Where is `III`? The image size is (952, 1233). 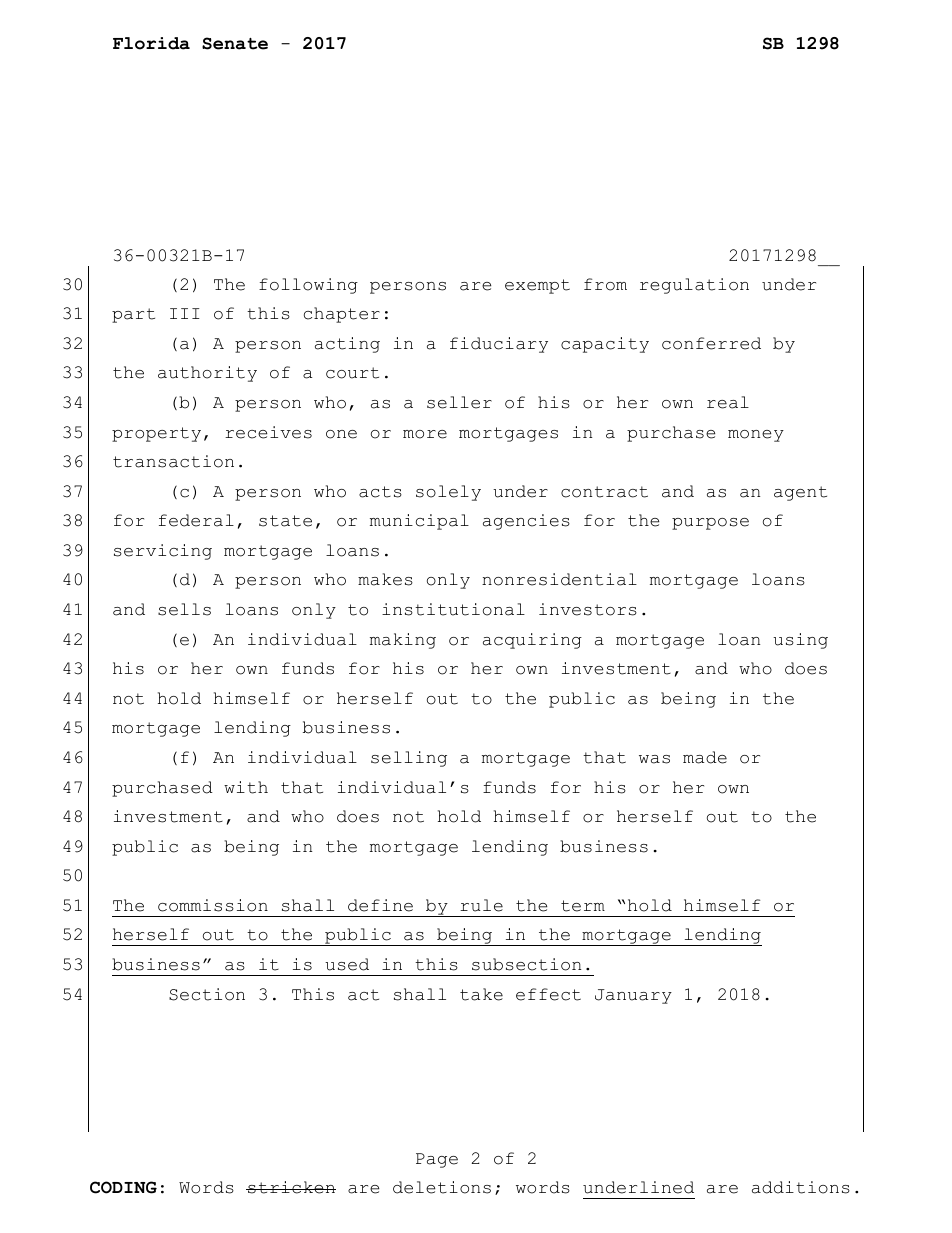
III is located at coordinates (184, 313).
